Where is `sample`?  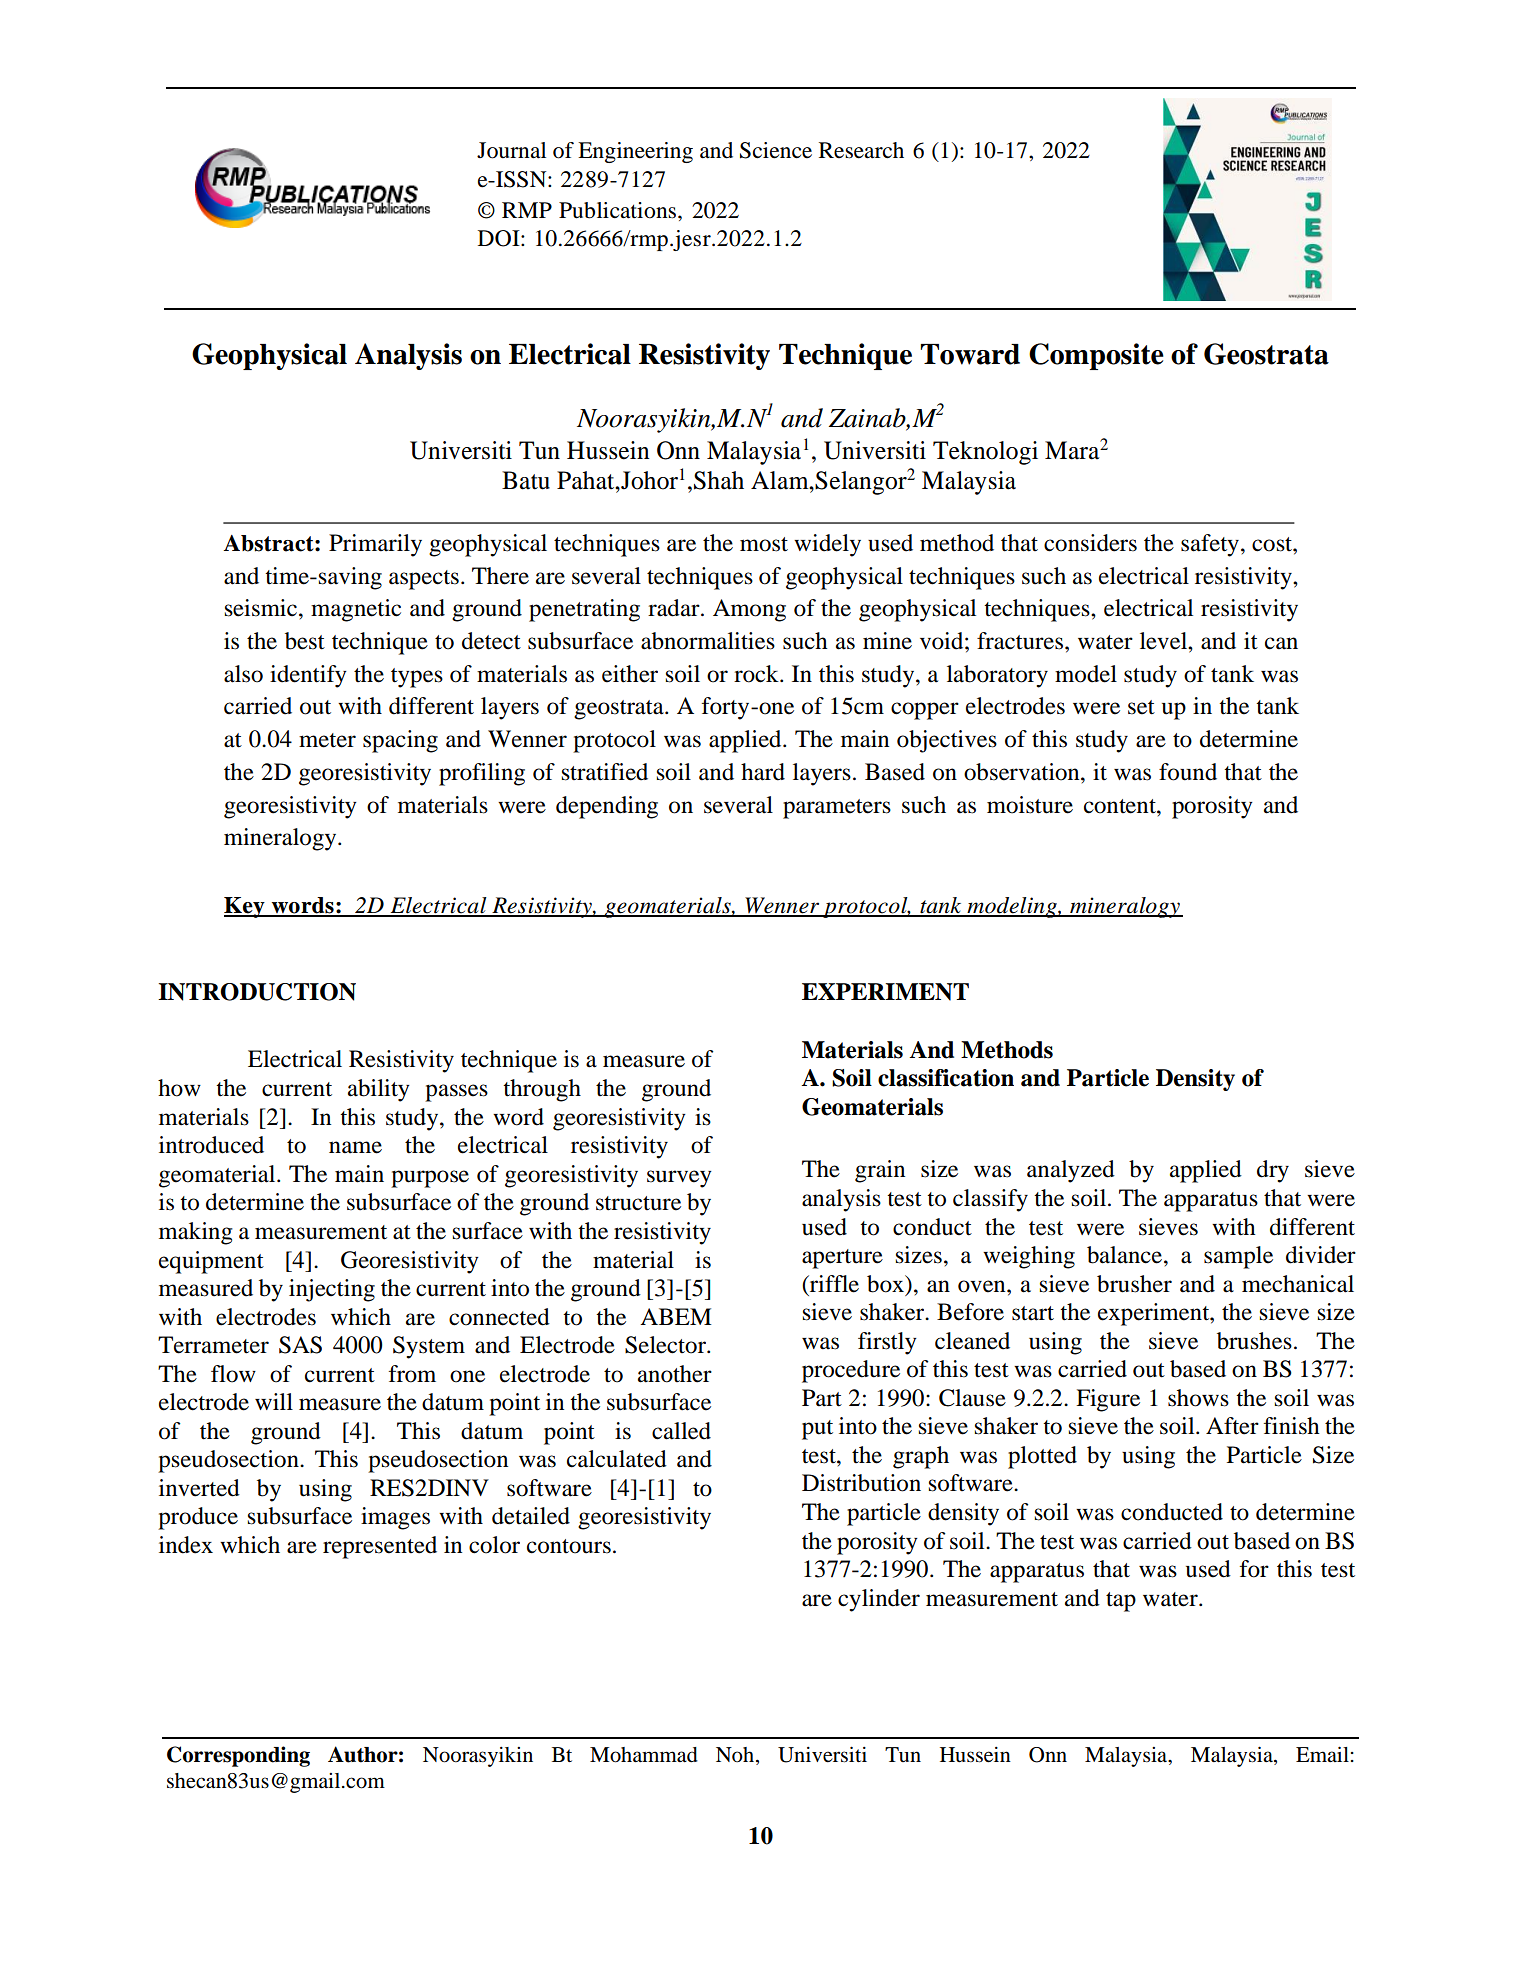 sample is located at coordinates (1238, 1257).
